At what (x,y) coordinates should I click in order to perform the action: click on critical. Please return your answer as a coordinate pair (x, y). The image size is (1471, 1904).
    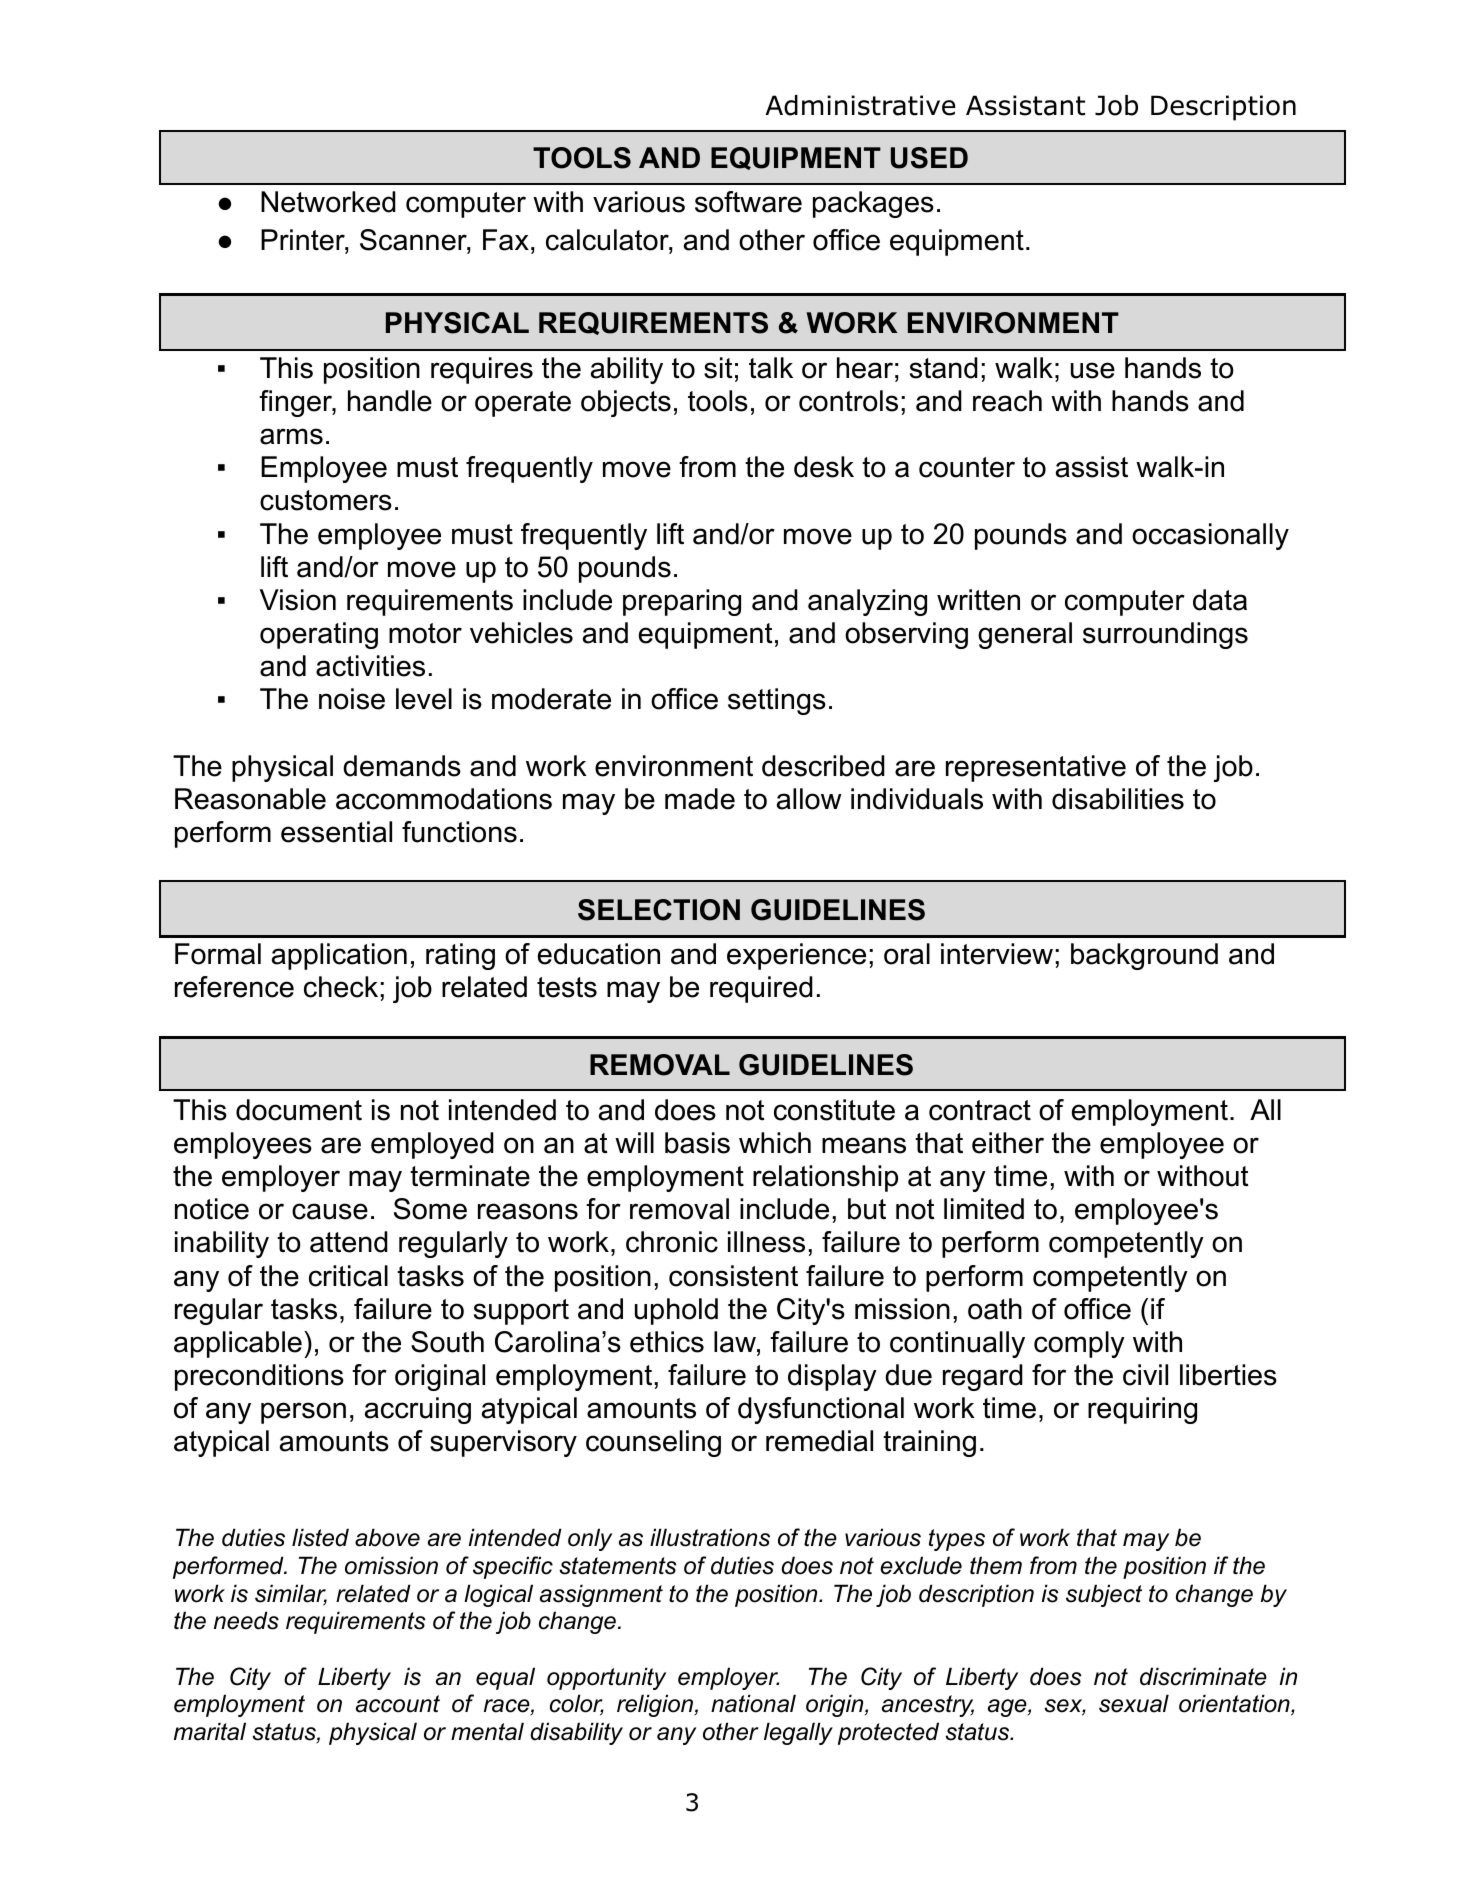
    Looking at the image, I should click on (348, 1276).
